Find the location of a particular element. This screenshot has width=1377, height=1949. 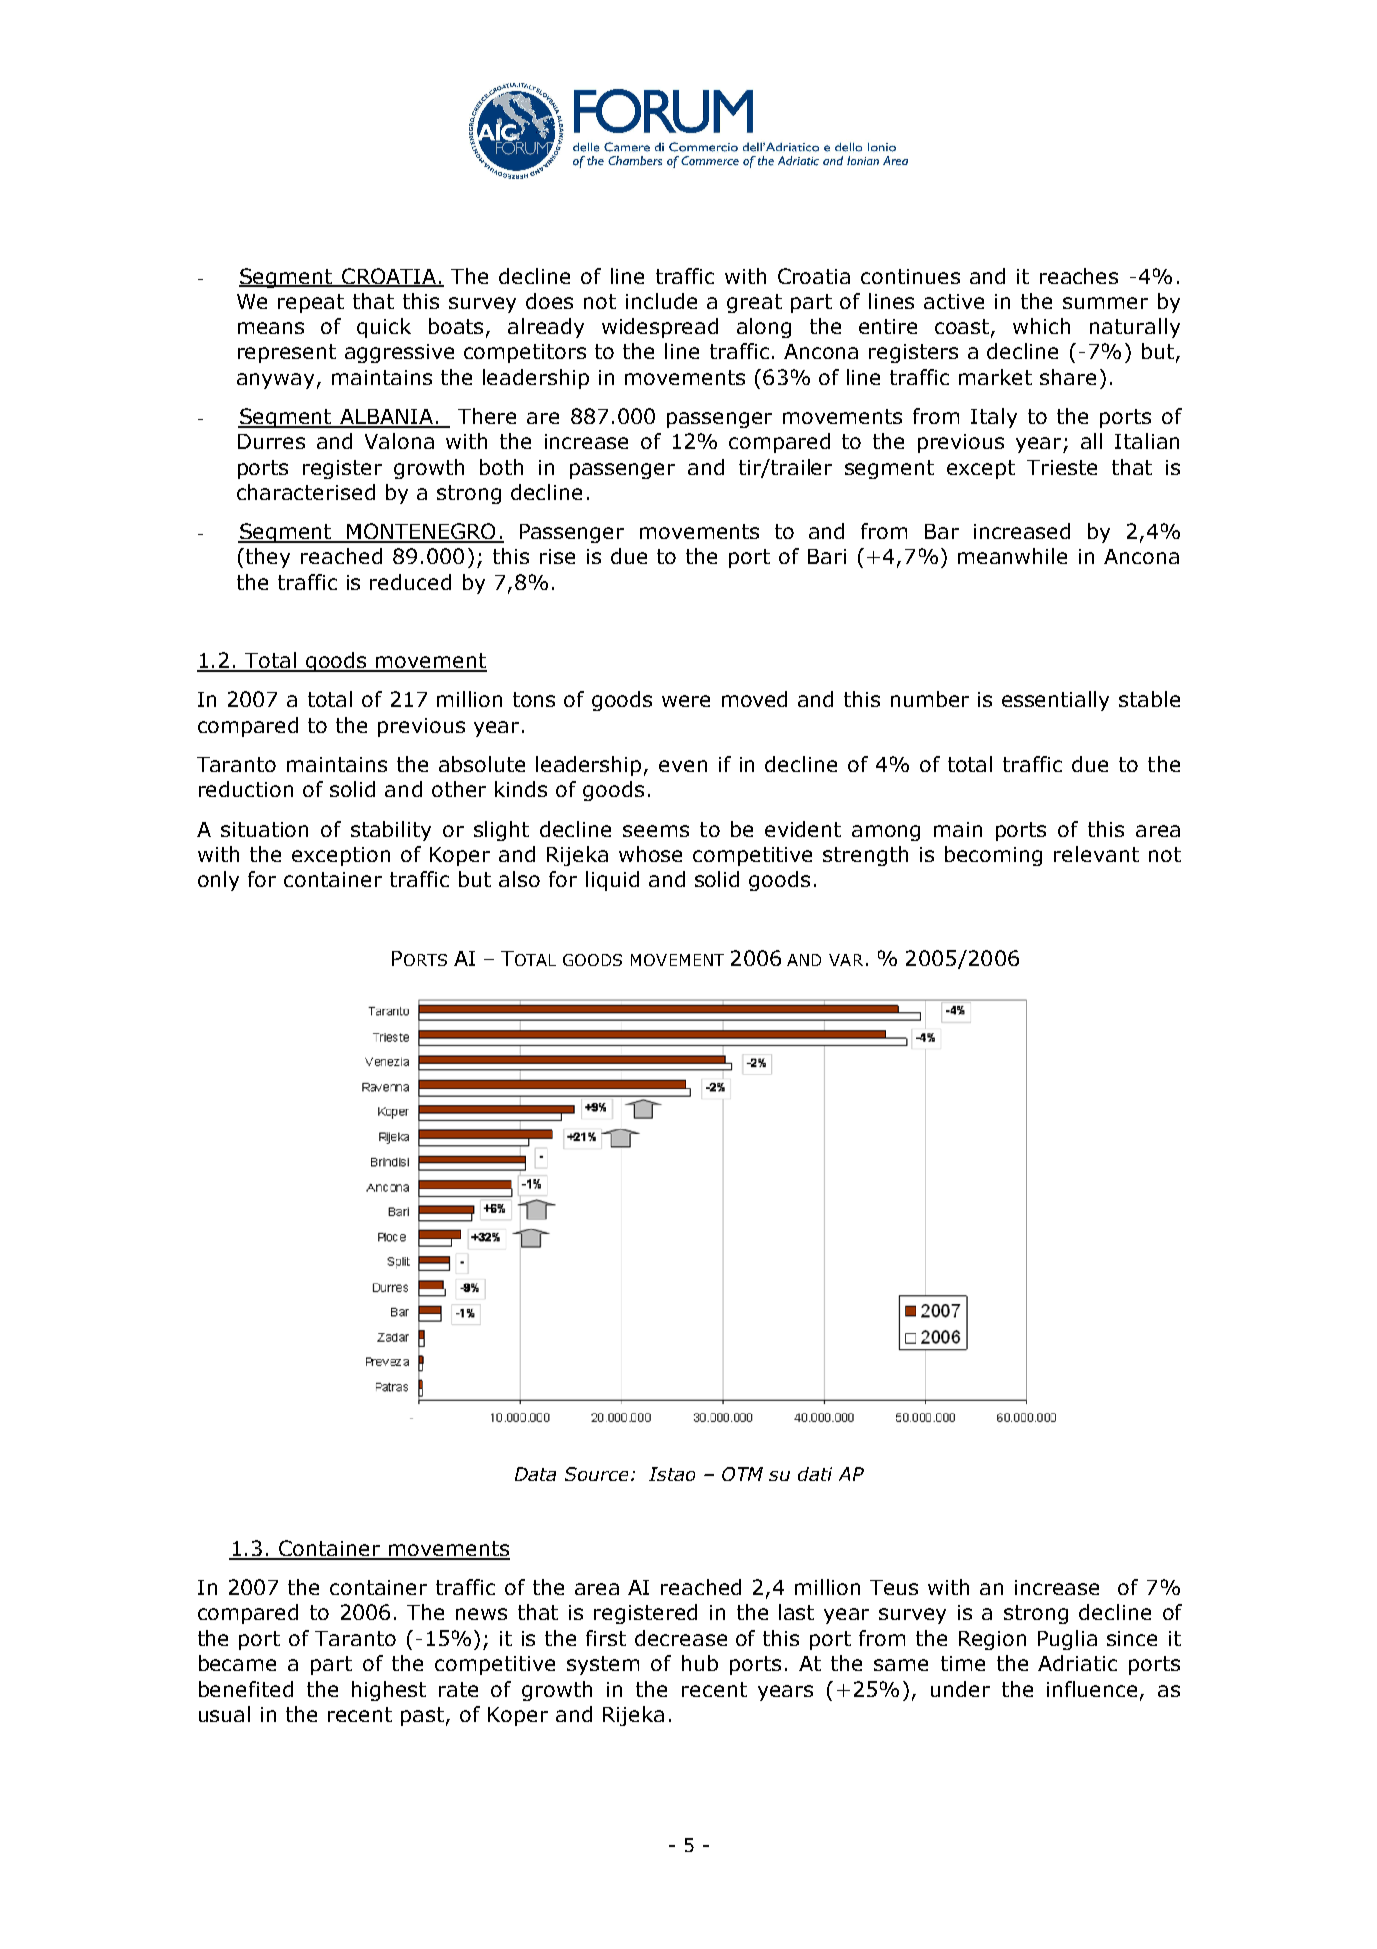

reduced is located at coordinates (410, 582).
